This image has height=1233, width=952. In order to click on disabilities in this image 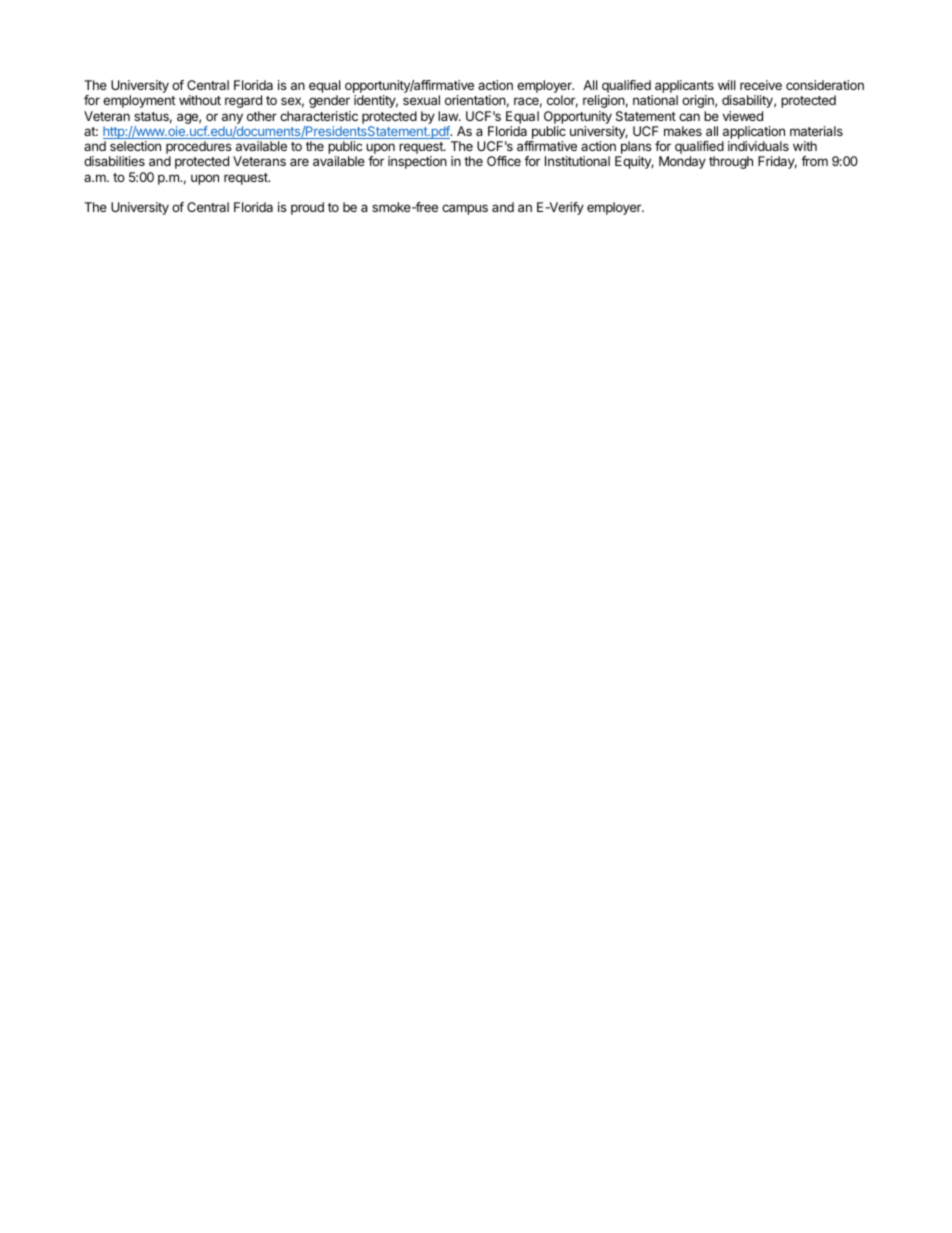, I will do `click(114, 161)`.
